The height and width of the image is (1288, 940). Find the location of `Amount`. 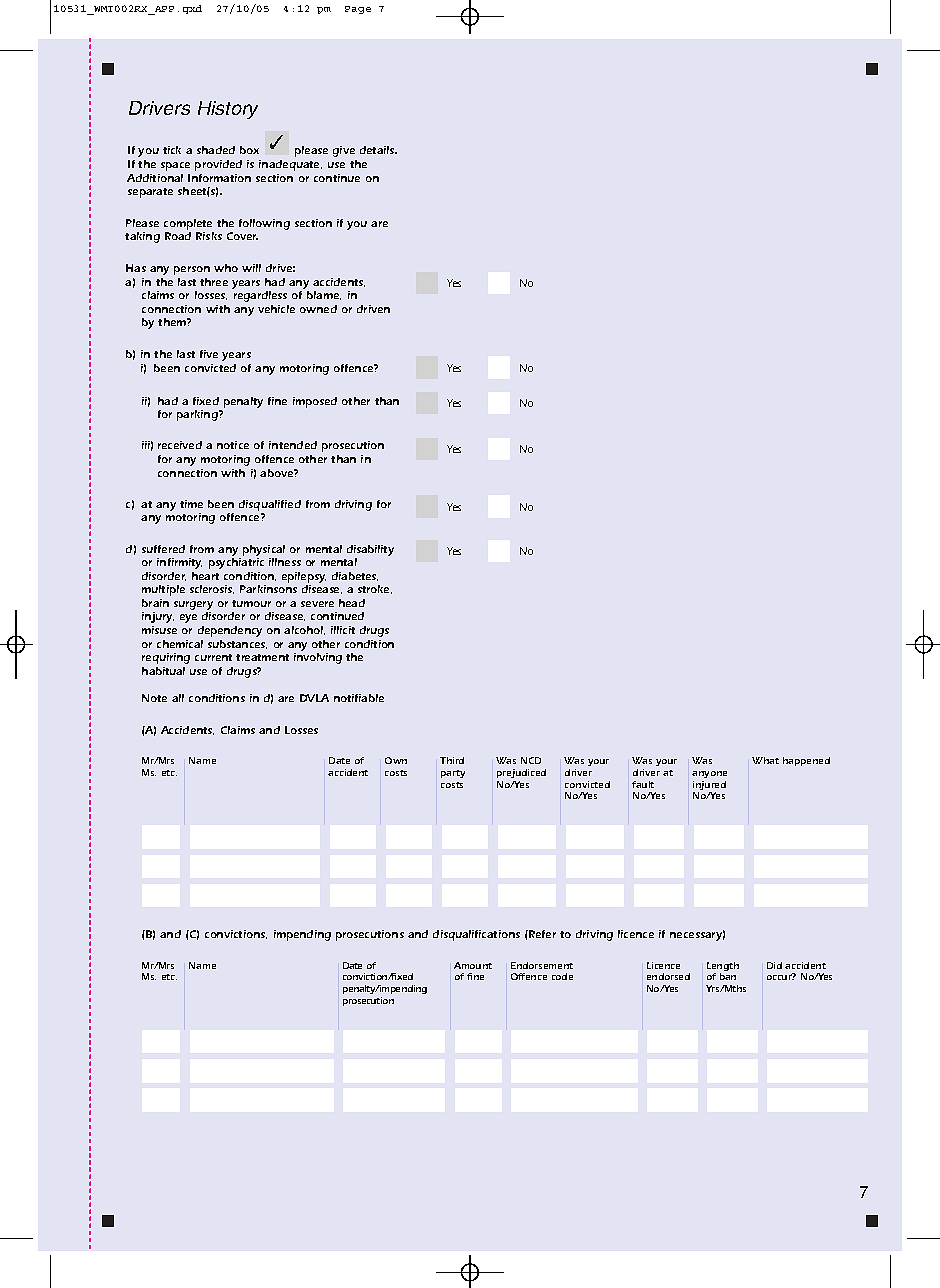

Amount is located at coordinates (473, 965).
